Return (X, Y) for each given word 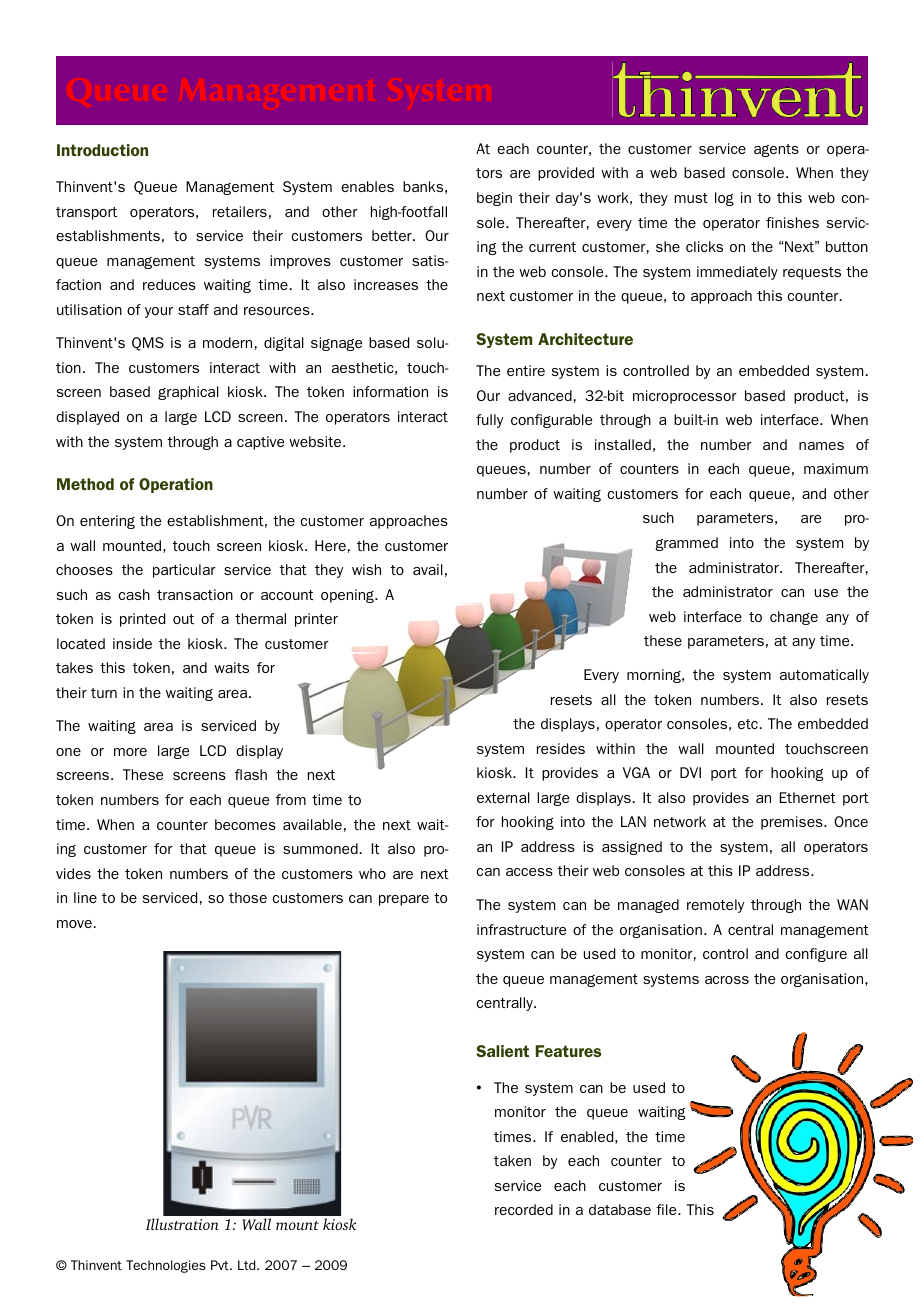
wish (366, 569)
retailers (240, 211)
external (503, 797)
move (75, 924)
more (130, 752)
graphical (188, 393)
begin (494, 199)
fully (489, 421)
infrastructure (521, 929)
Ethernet (808, 797)
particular (184, 571)
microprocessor (685, 397)
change (794, 618)
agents (776, 150)
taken (512, 1160)
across (727, 980)
